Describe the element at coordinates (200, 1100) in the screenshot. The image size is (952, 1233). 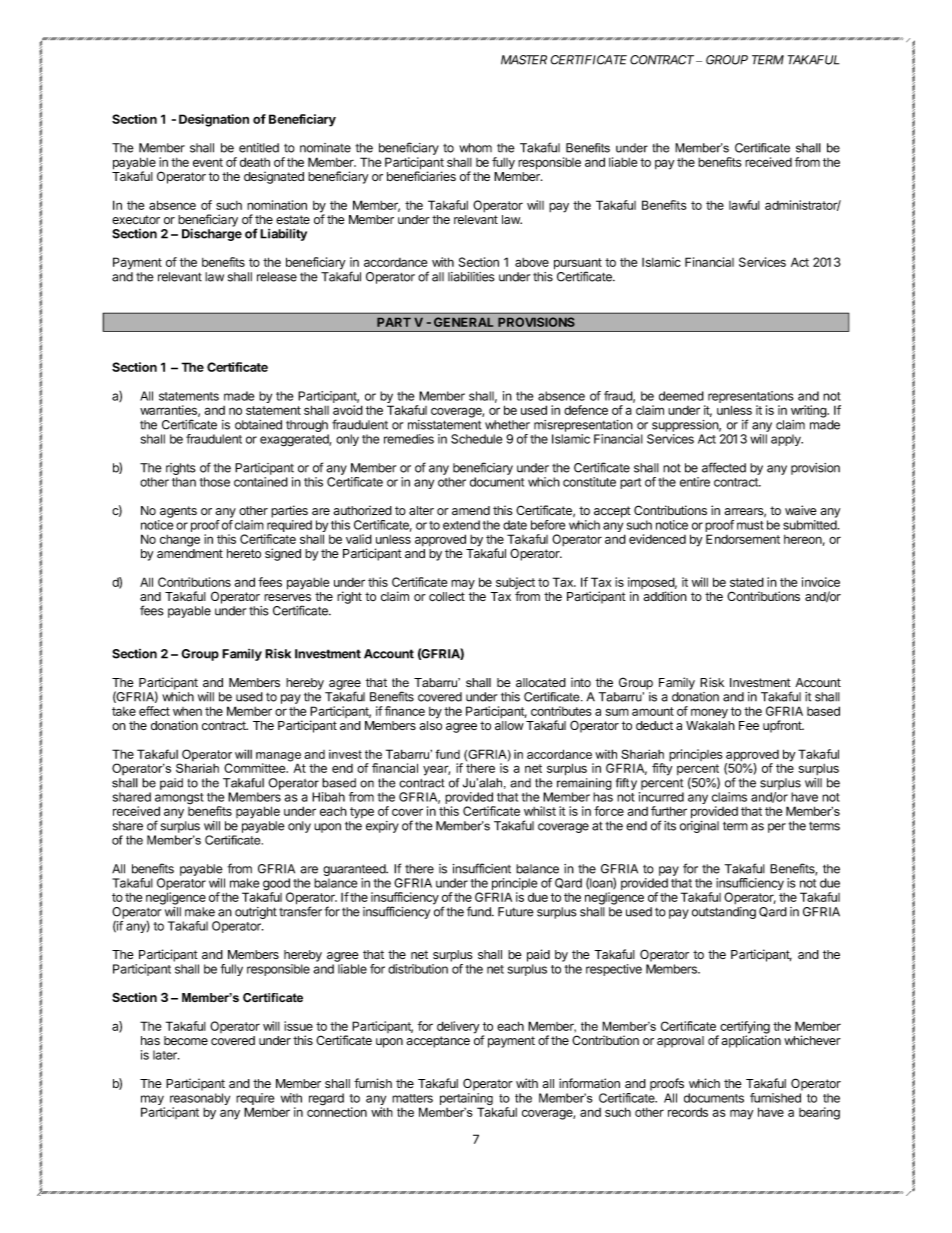
I see `reasonably` at that location.
